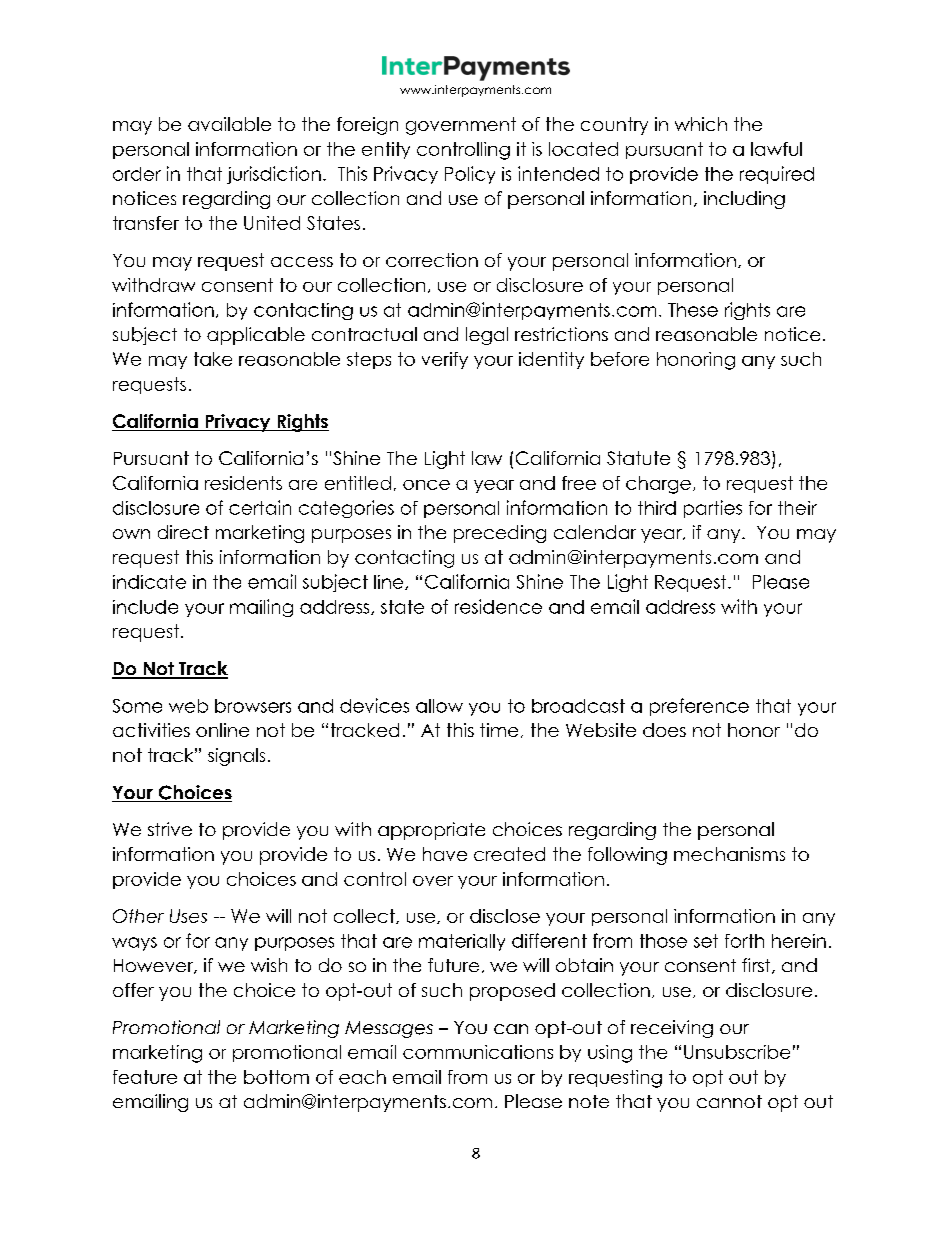  What do you see at coordinates (229, 124) in the screenshot?
I see `available` at bounding box center [229, 124].
